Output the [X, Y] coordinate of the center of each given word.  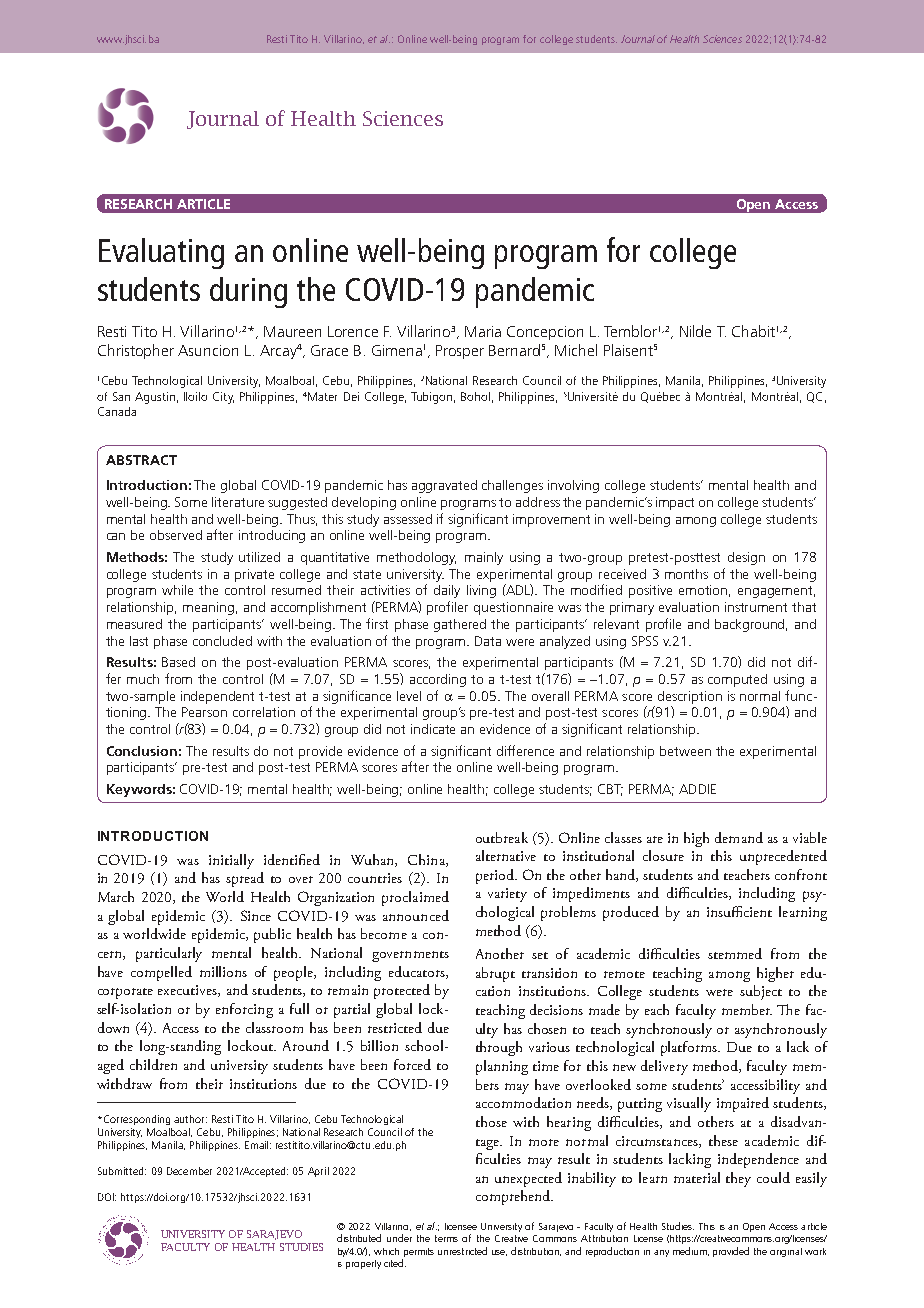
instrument [756, 607]
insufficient [739, 911]
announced [416, 915]
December [189, 1171]
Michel [576, 350]
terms [446, 1238]
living [481, 591]
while [177, 590]
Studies [678, 1226]
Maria [483, 331]
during [248, 292]
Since [256, 915]
